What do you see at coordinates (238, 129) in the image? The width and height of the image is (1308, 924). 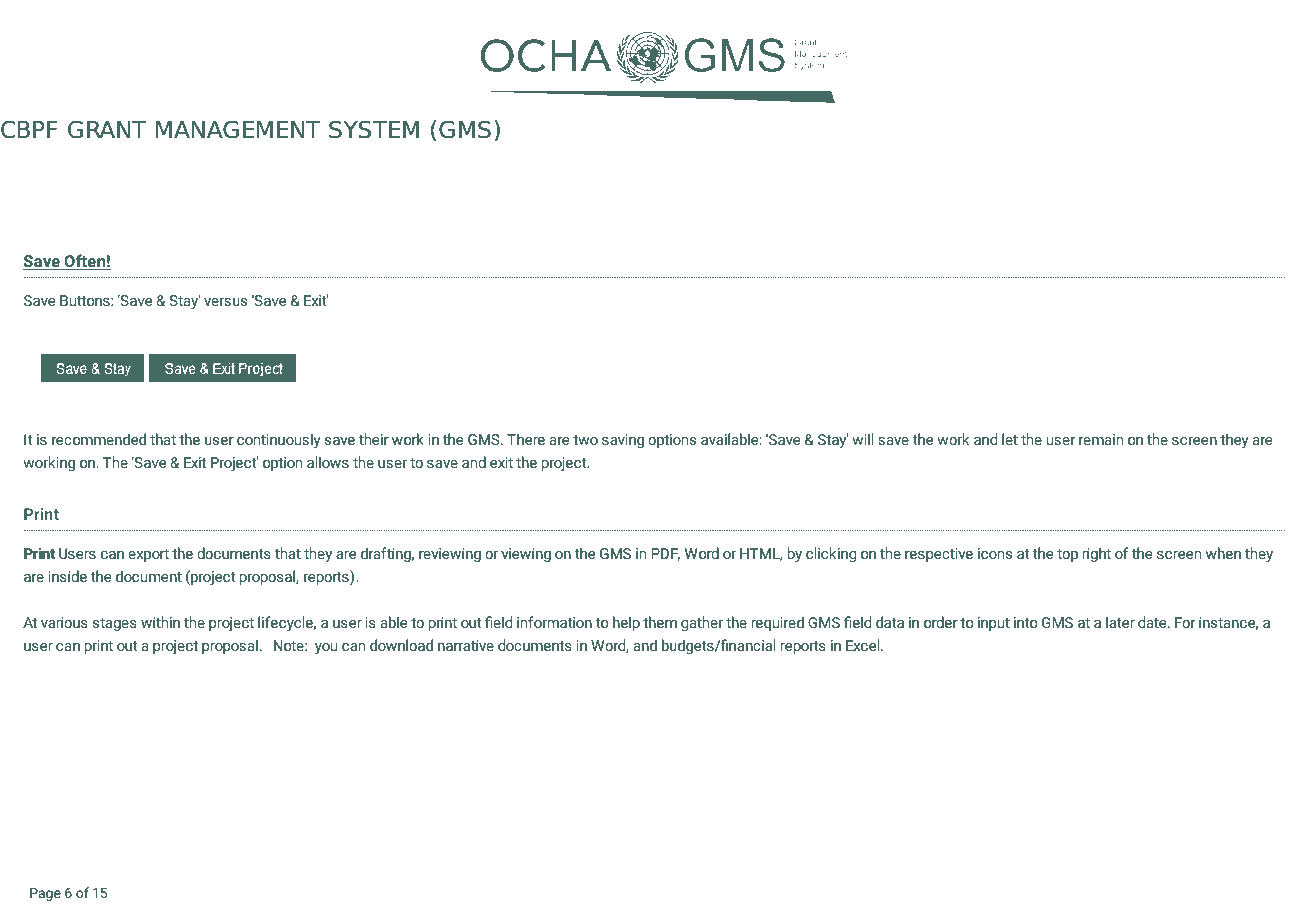 I see `MANAGEMENT` at bounding box center [238, 129].
